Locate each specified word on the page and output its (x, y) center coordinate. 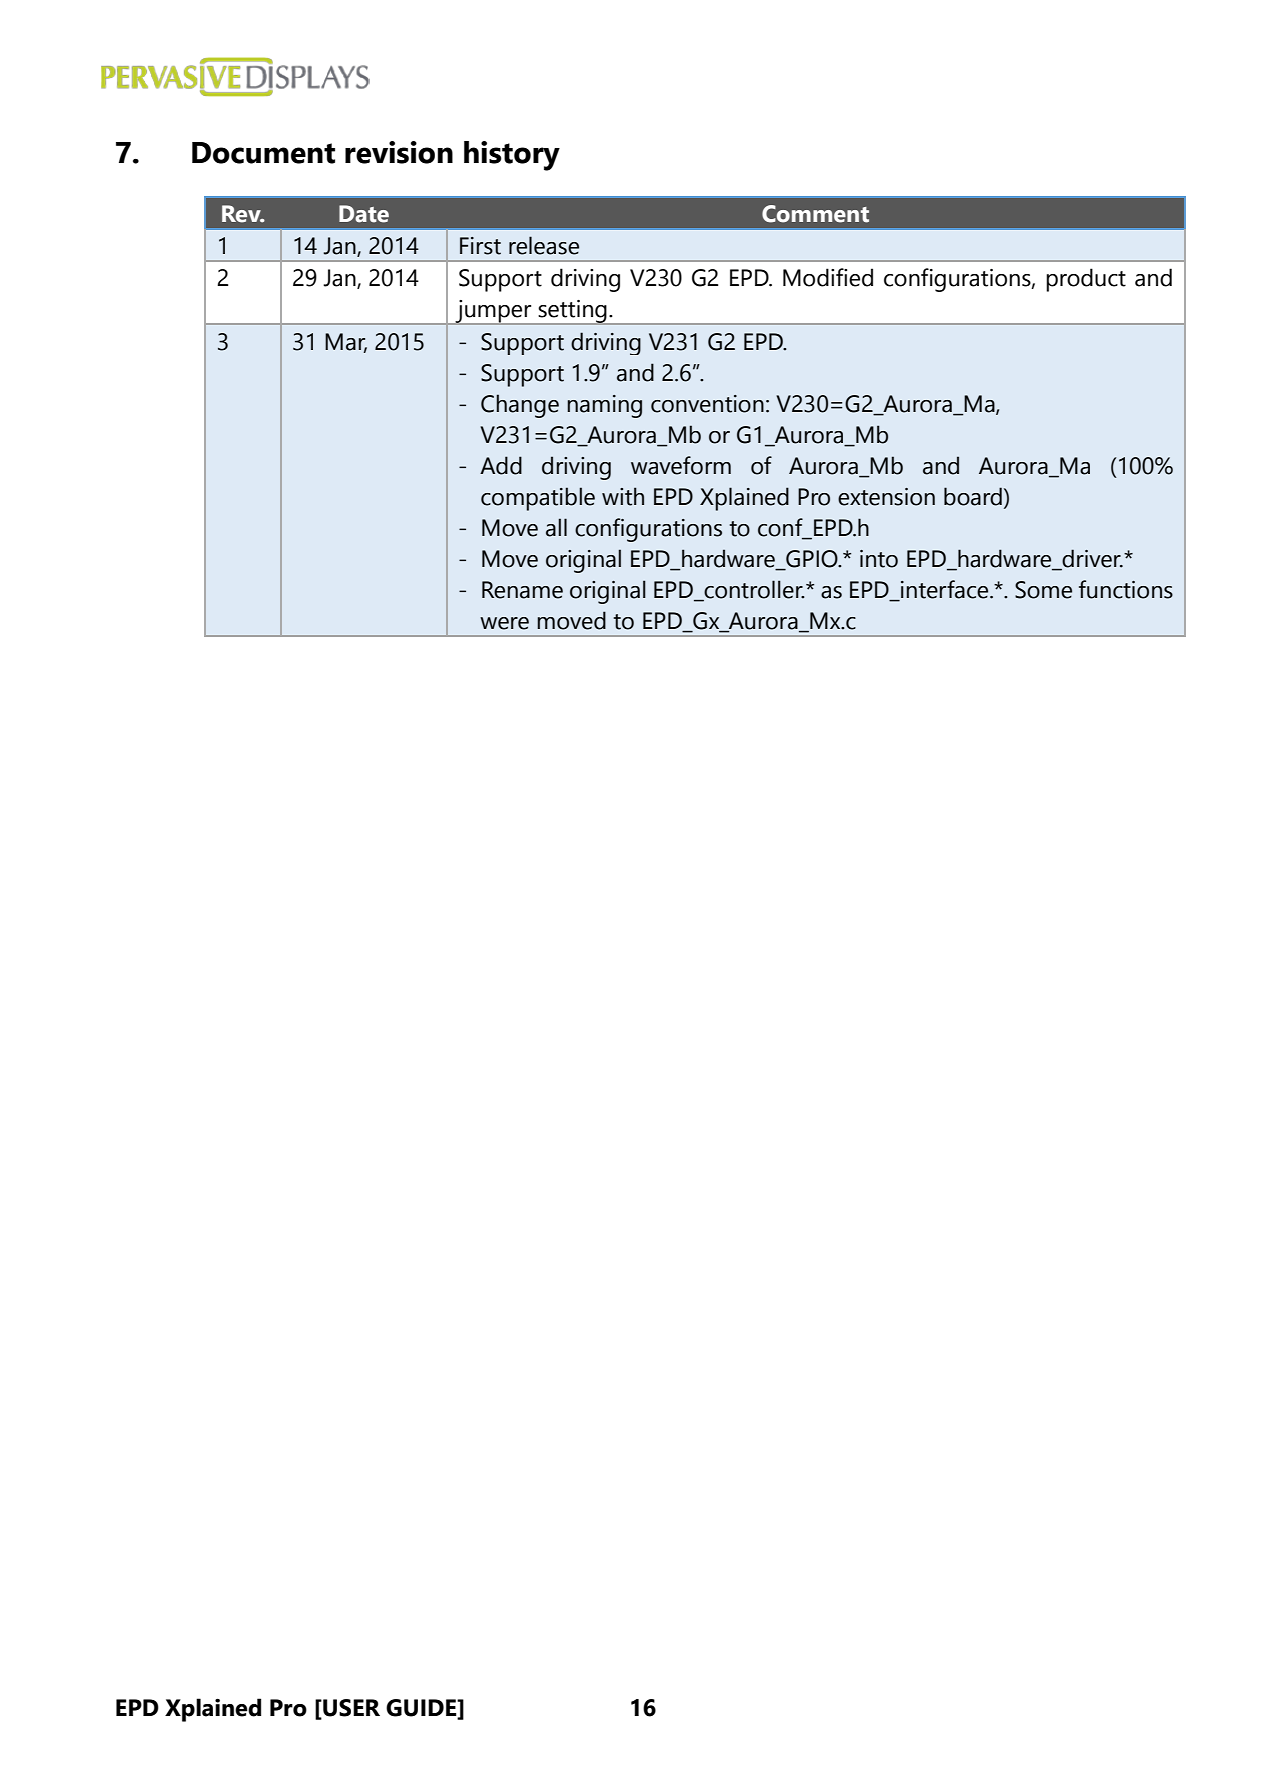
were (504, 623)
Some (1043, 590)
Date (364, 214)
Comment (815, 214)
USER (350, 1708)
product (1086, 280)
